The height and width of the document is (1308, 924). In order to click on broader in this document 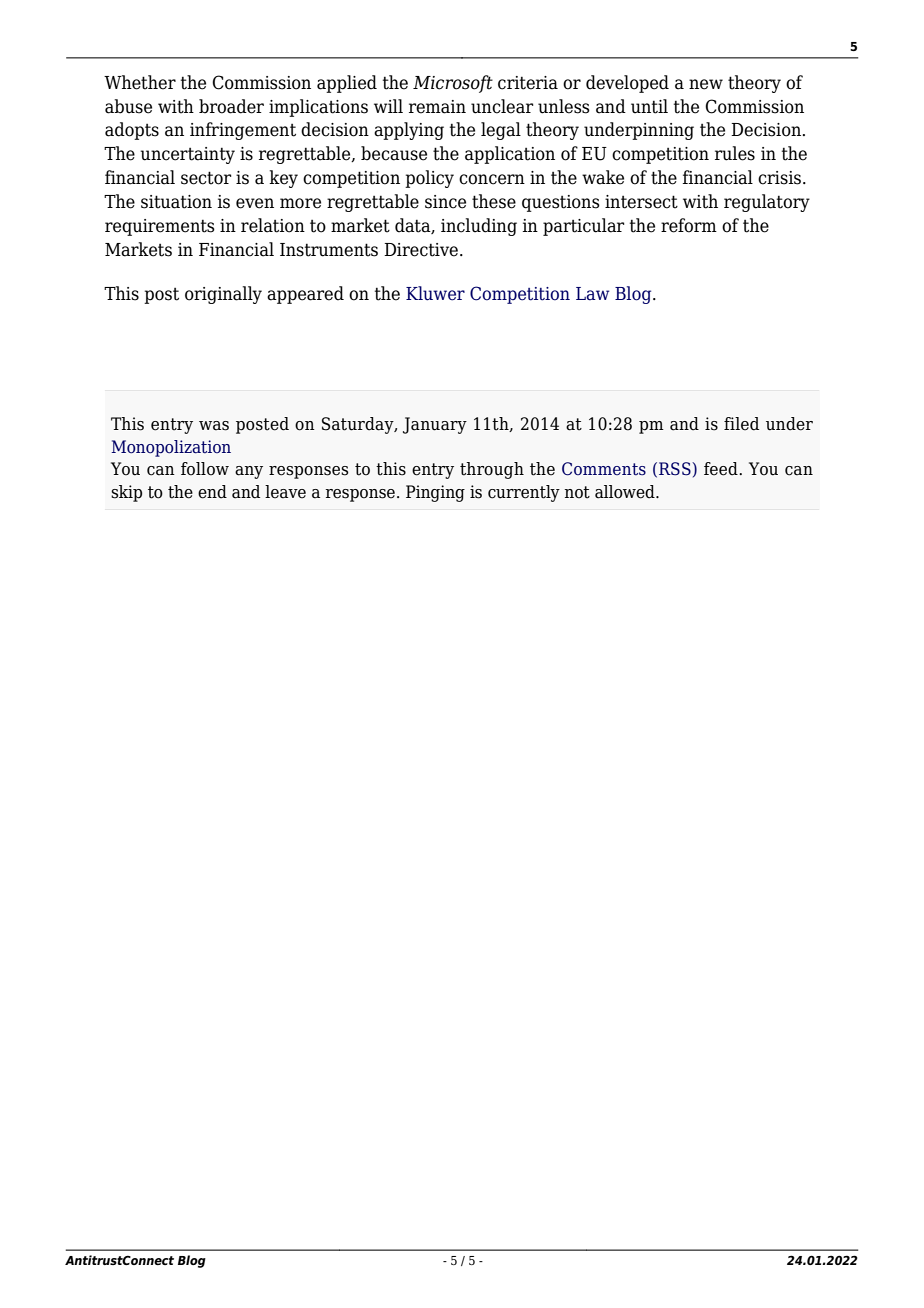, I will do `click(231, 106)`.
